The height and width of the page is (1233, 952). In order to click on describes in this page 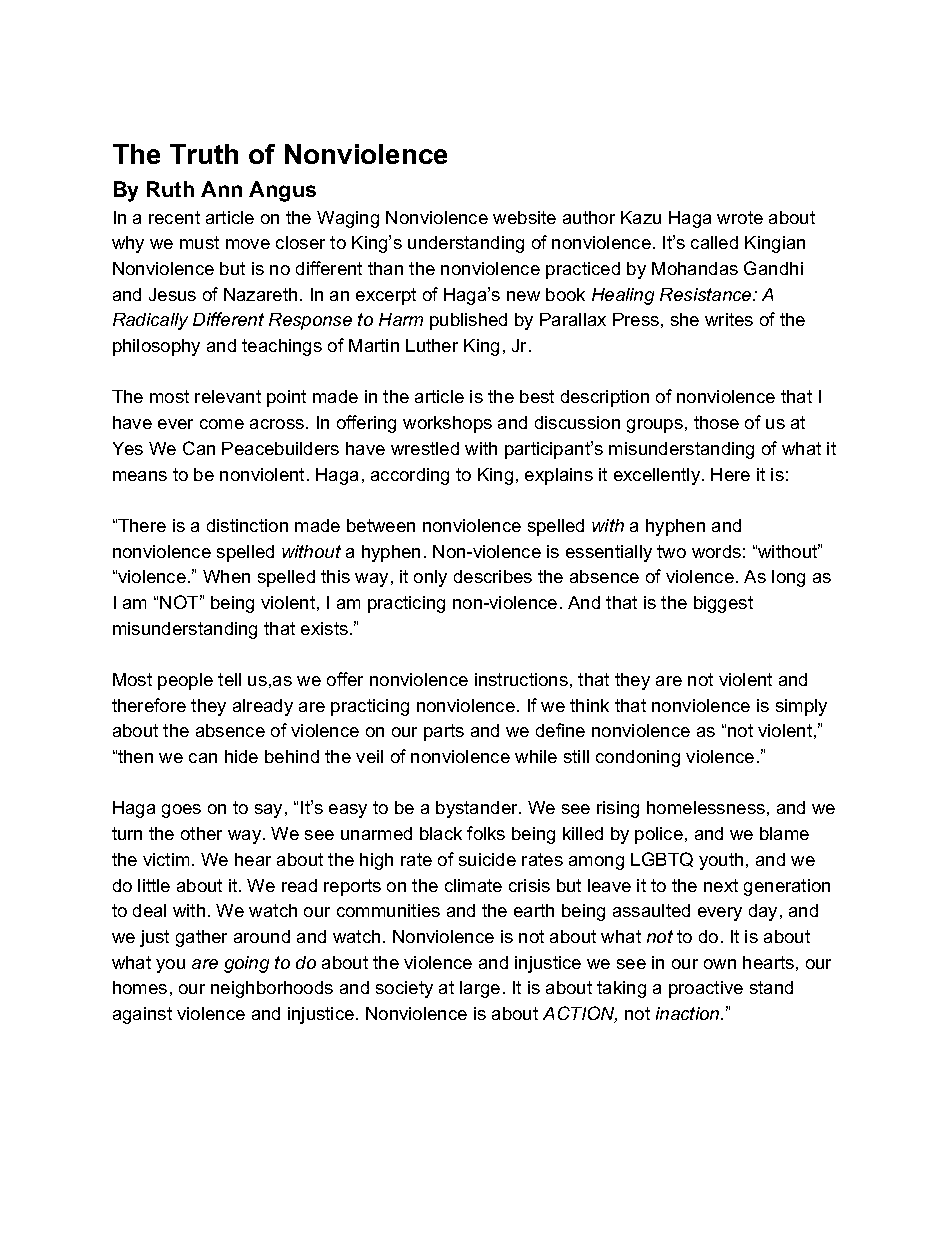, I will do `click(493, 576)`.
